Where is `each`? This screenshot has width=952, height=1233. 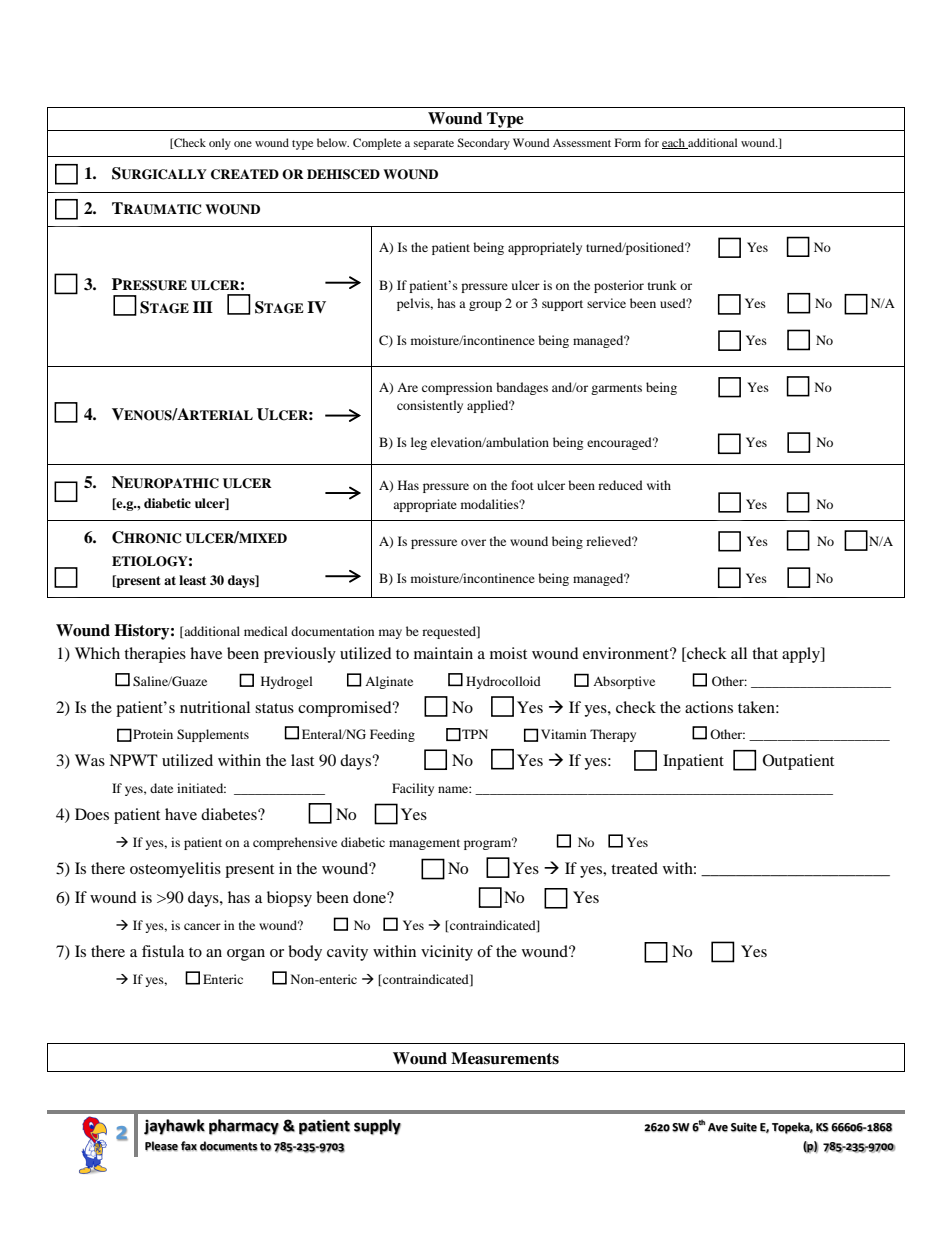 each is located at coordinates (674, 143).
